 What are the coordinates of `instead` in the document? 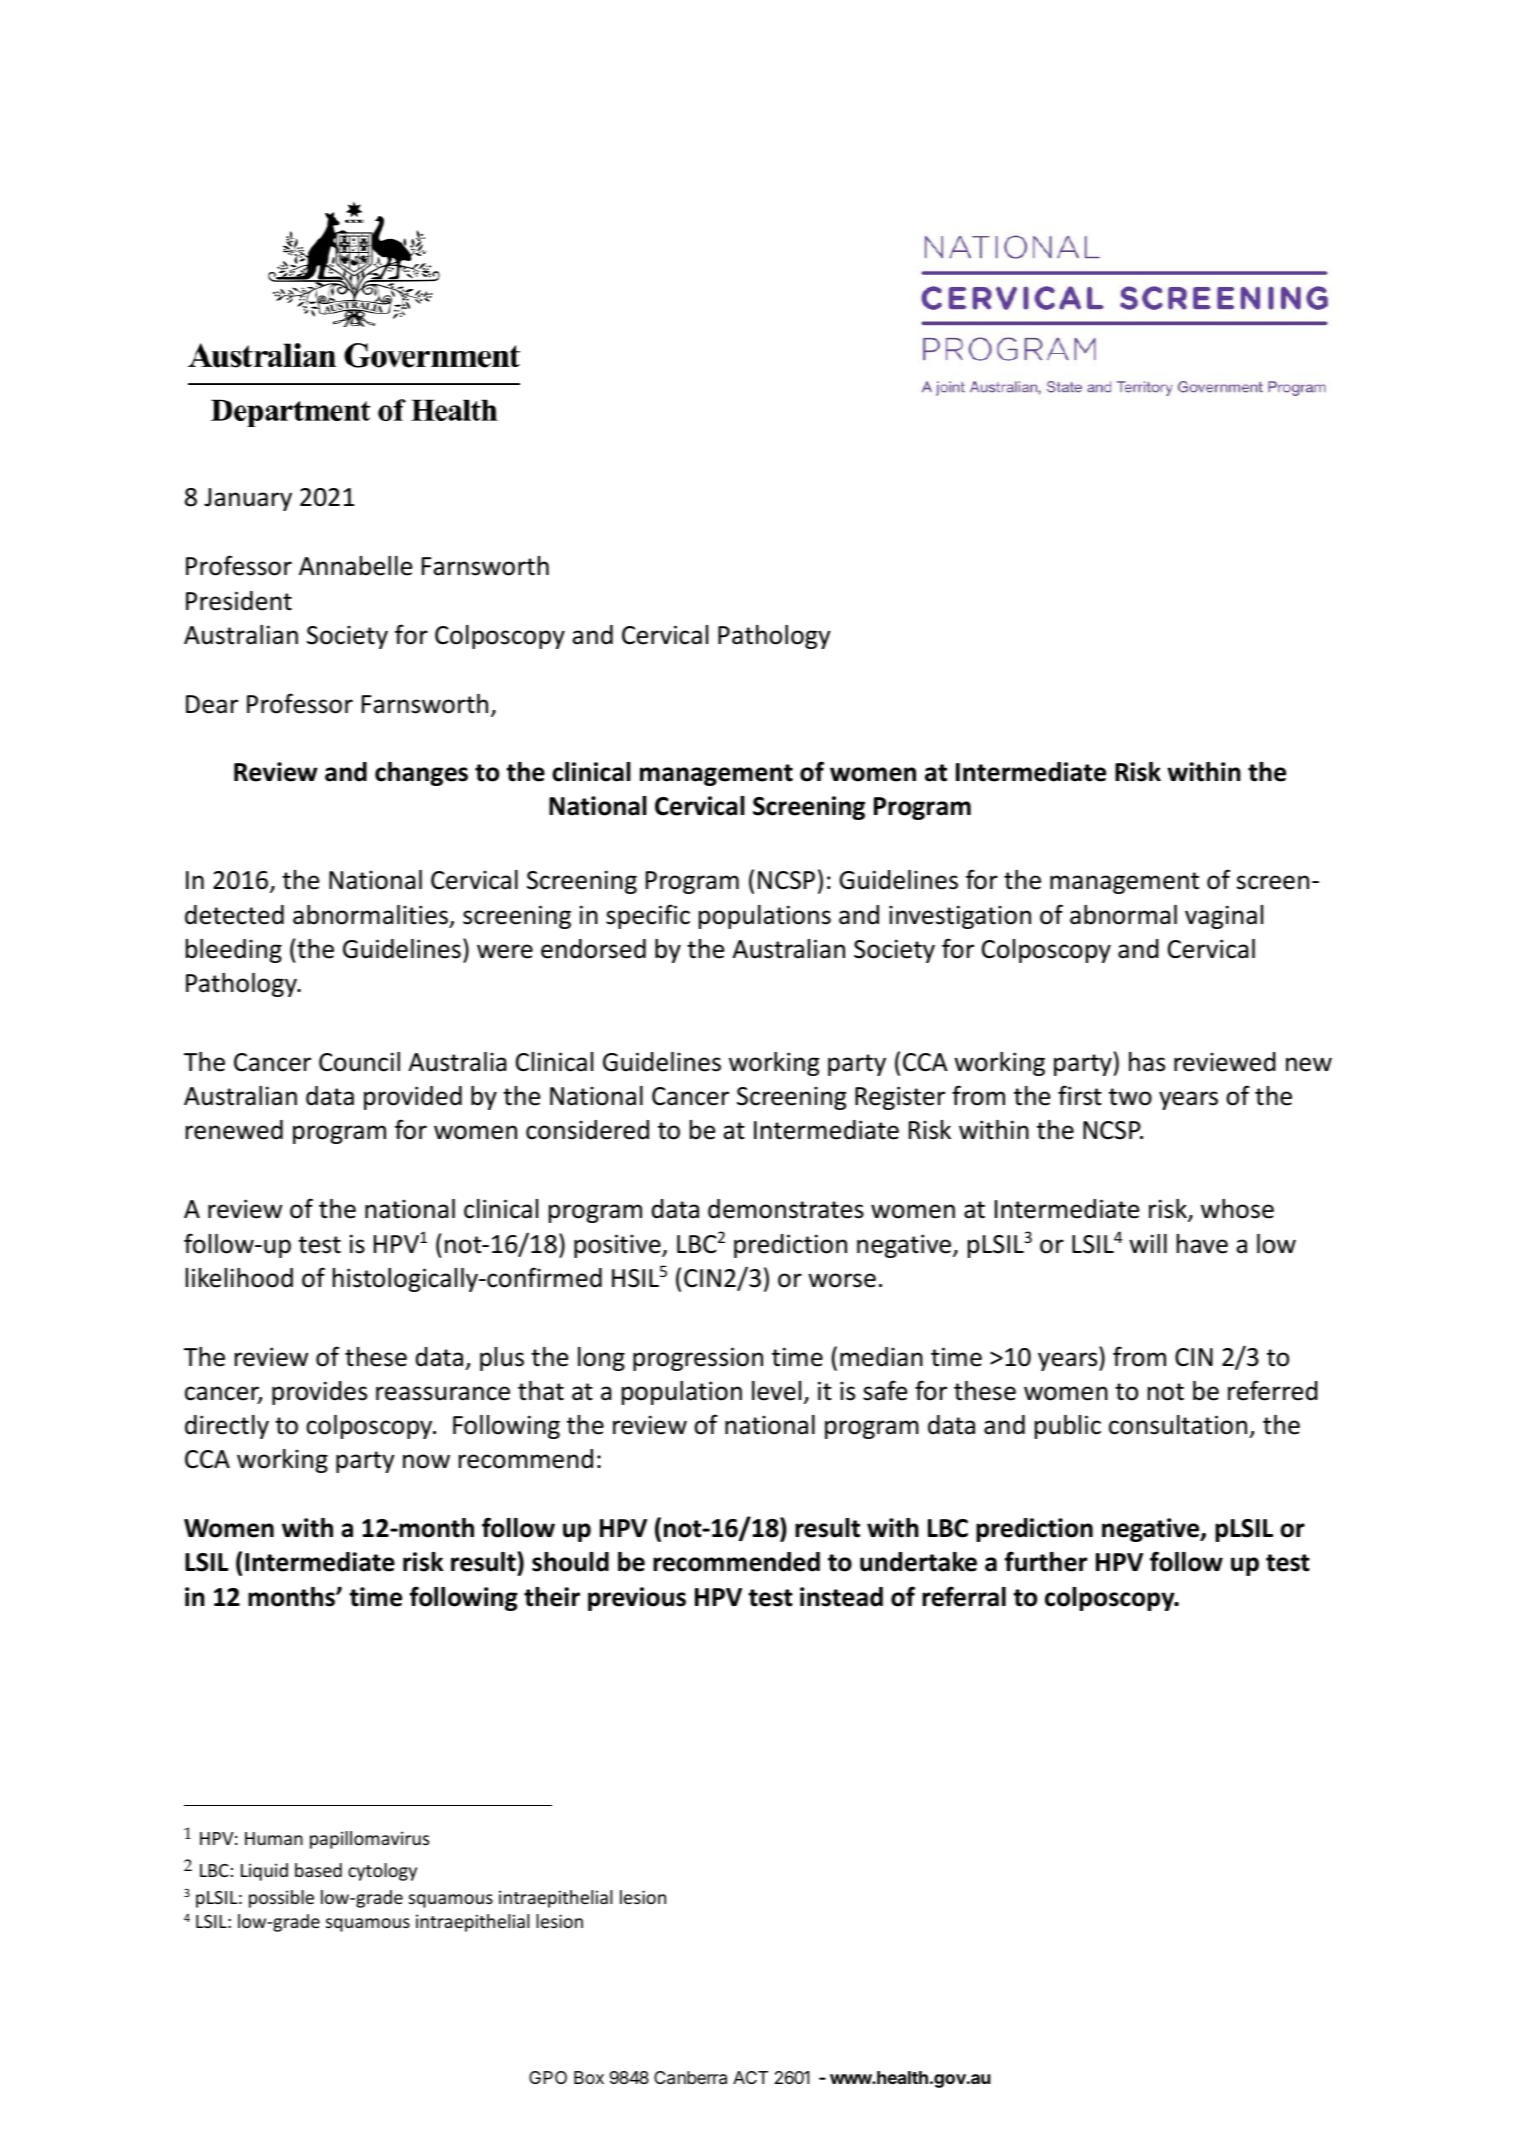 It's located at (841, 1597).
